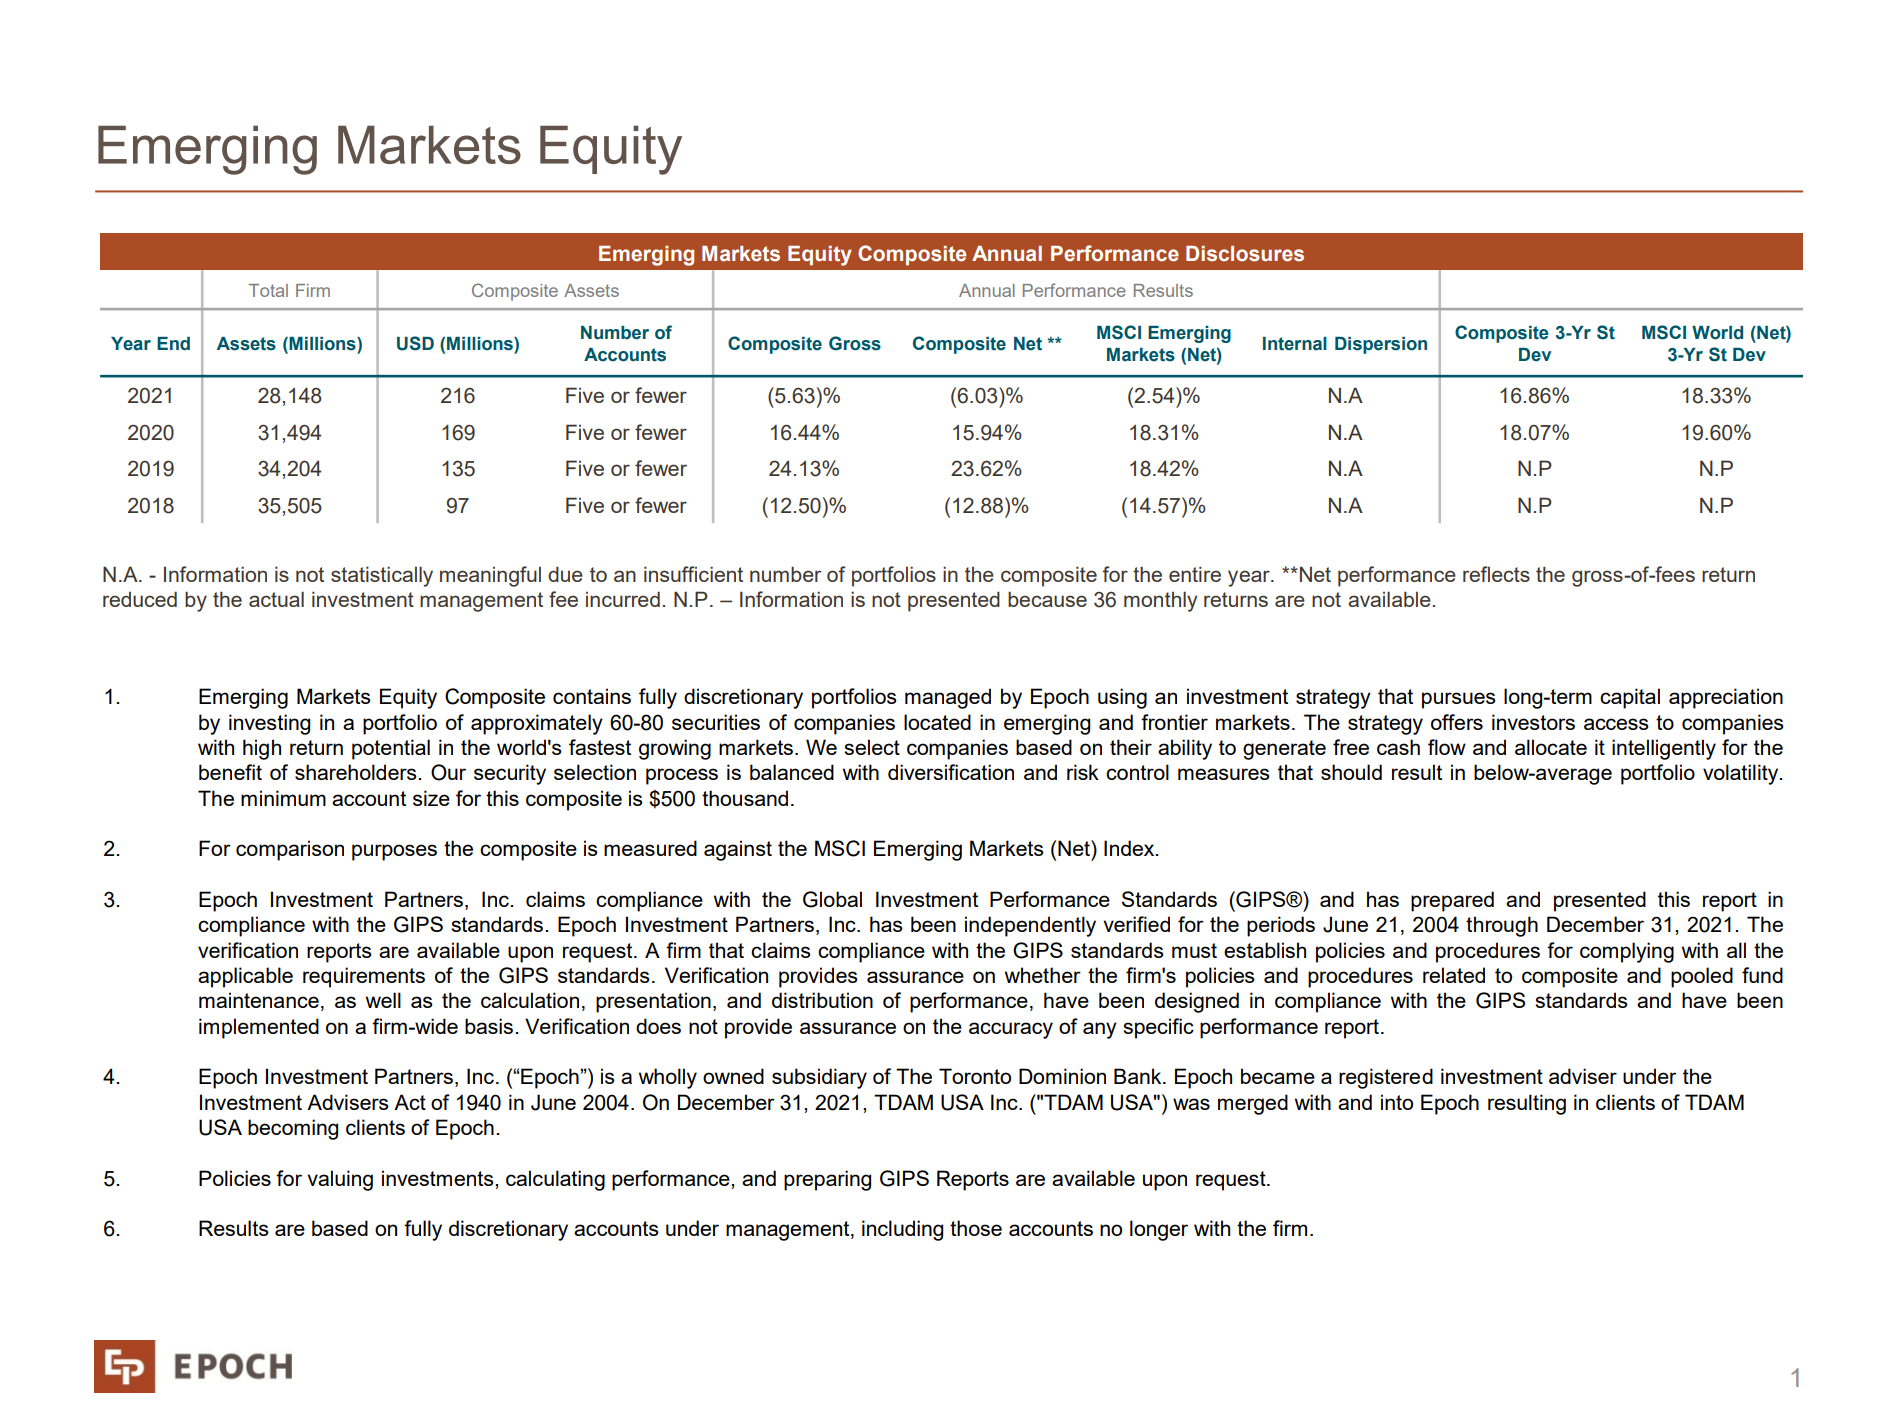 The width and height of the screenshot is (1898, 1424). Describe the element at coordinates (1551, 747) in the screenshot. I see `allocate` at that location.
